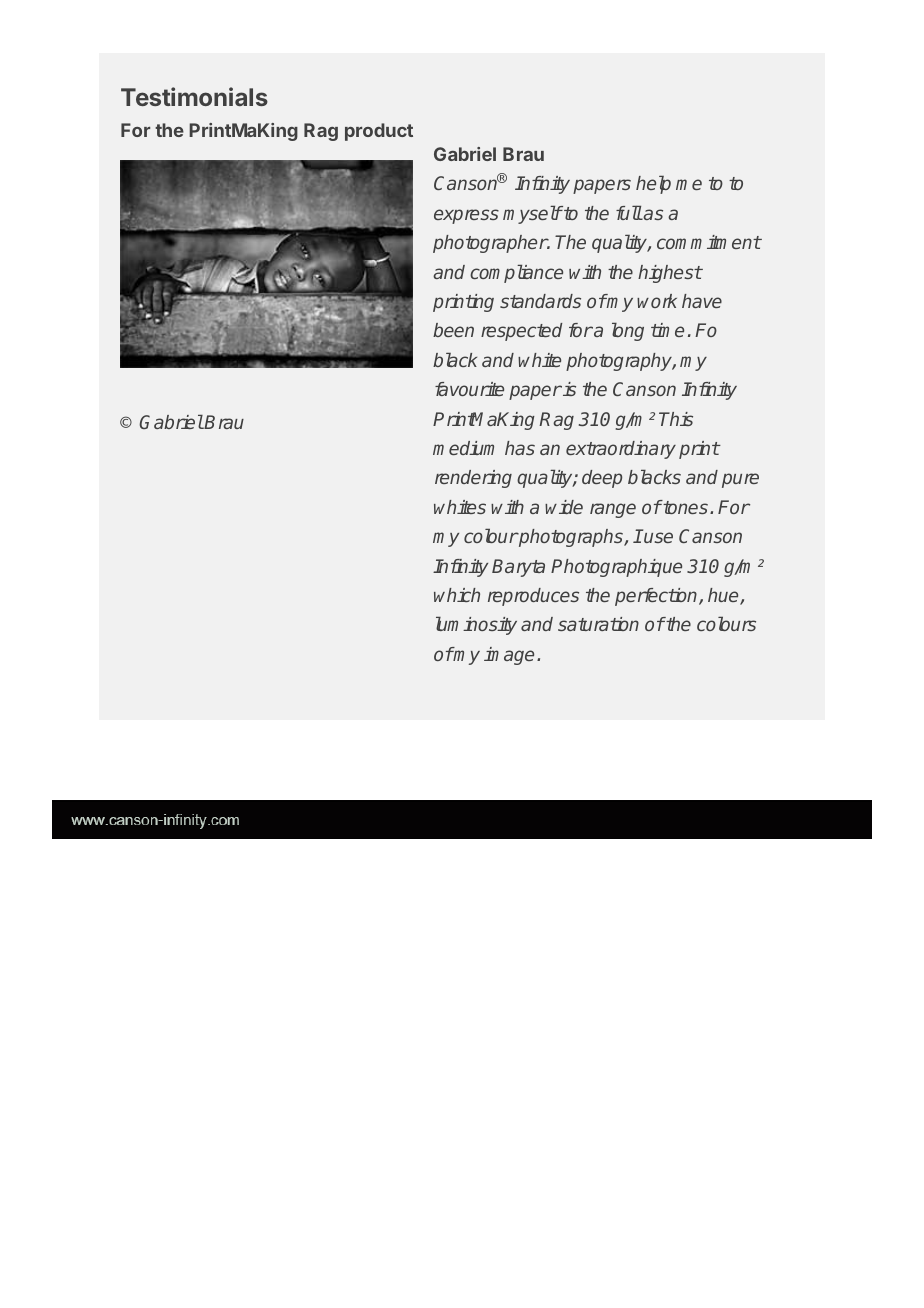  I want to click on which, so click(457, 595).
